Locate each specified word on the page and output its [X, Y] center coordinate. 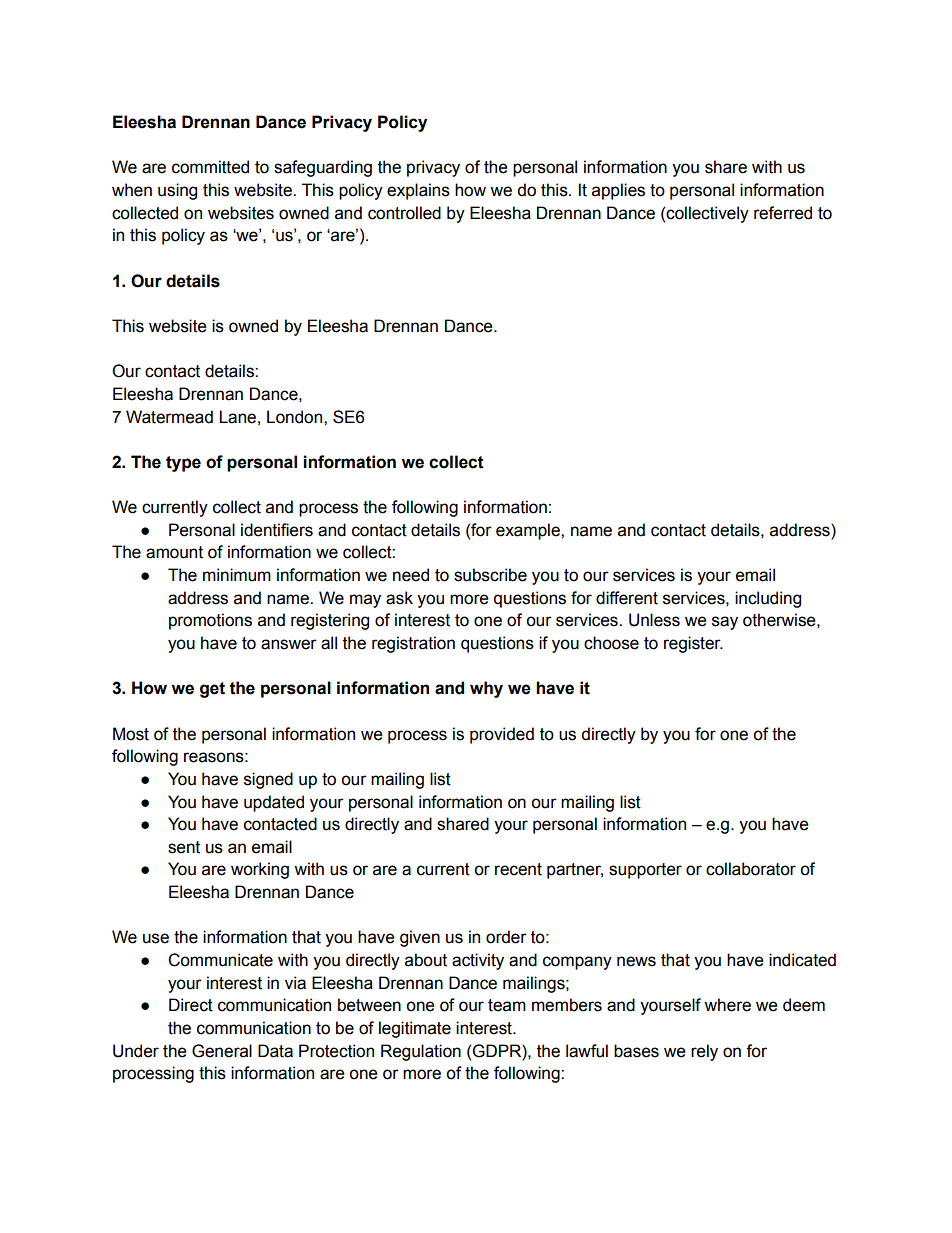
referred [783, 213]
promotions [210, 621]
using [177, 191]
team [507, 1005]
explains [418, 191]
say [725, 623]
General [222, 1051]
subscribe [490, 575]
